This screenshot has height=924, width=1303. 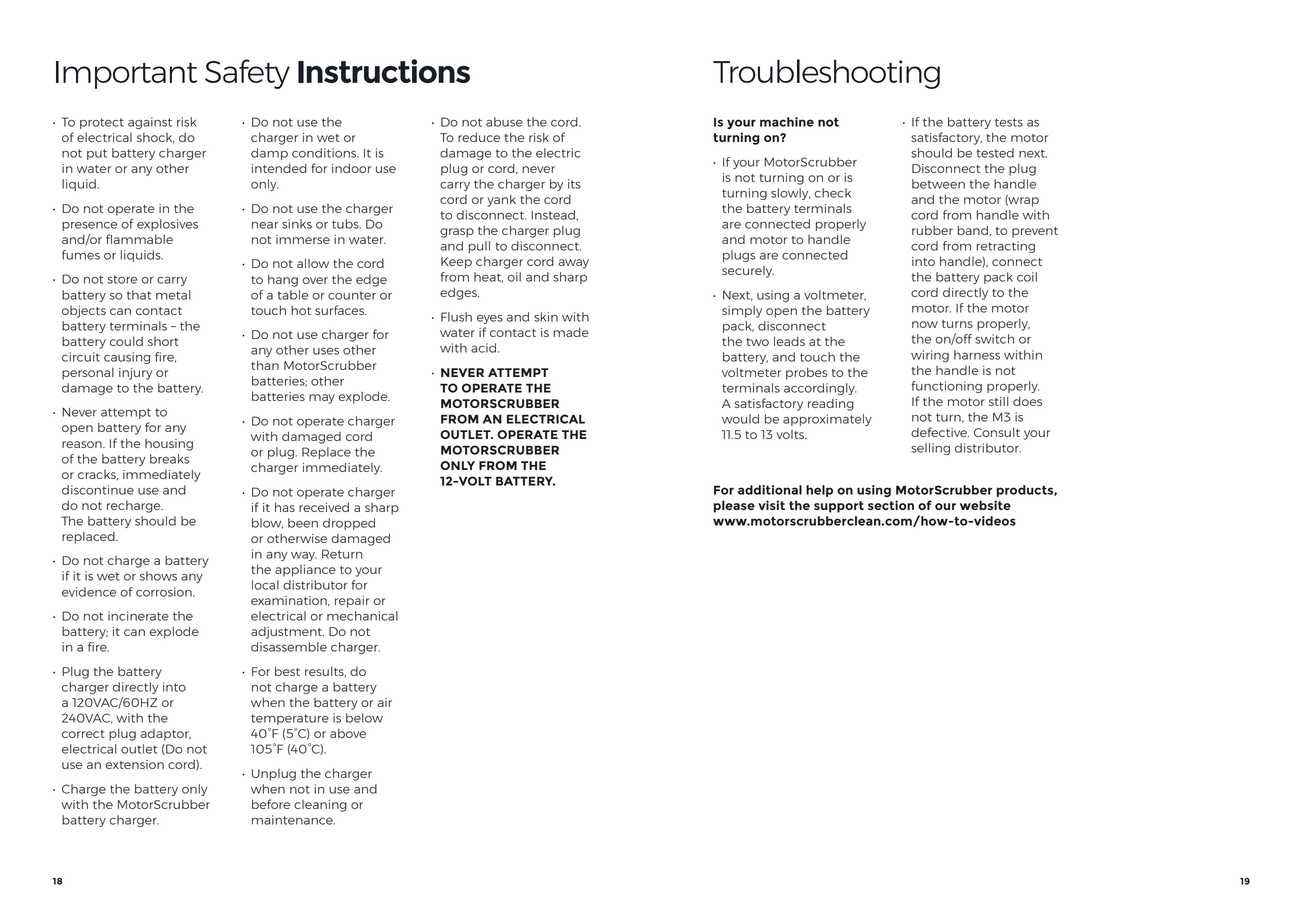 I want to click on mechanical, so click(x=362, y=616).
